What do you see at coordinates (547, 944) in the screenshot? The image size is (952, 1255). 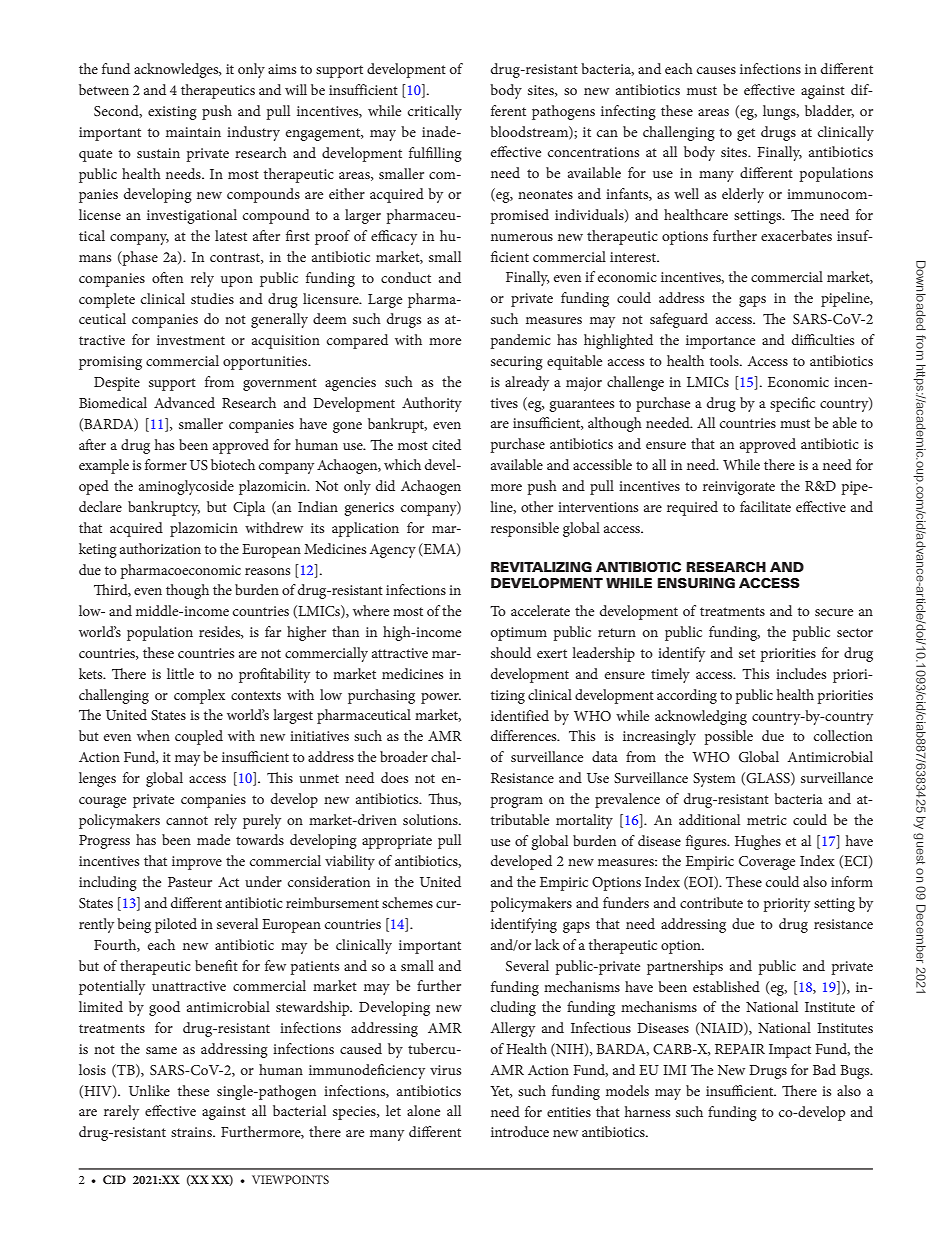 I see `lack` at bounding box center [547, 944].
